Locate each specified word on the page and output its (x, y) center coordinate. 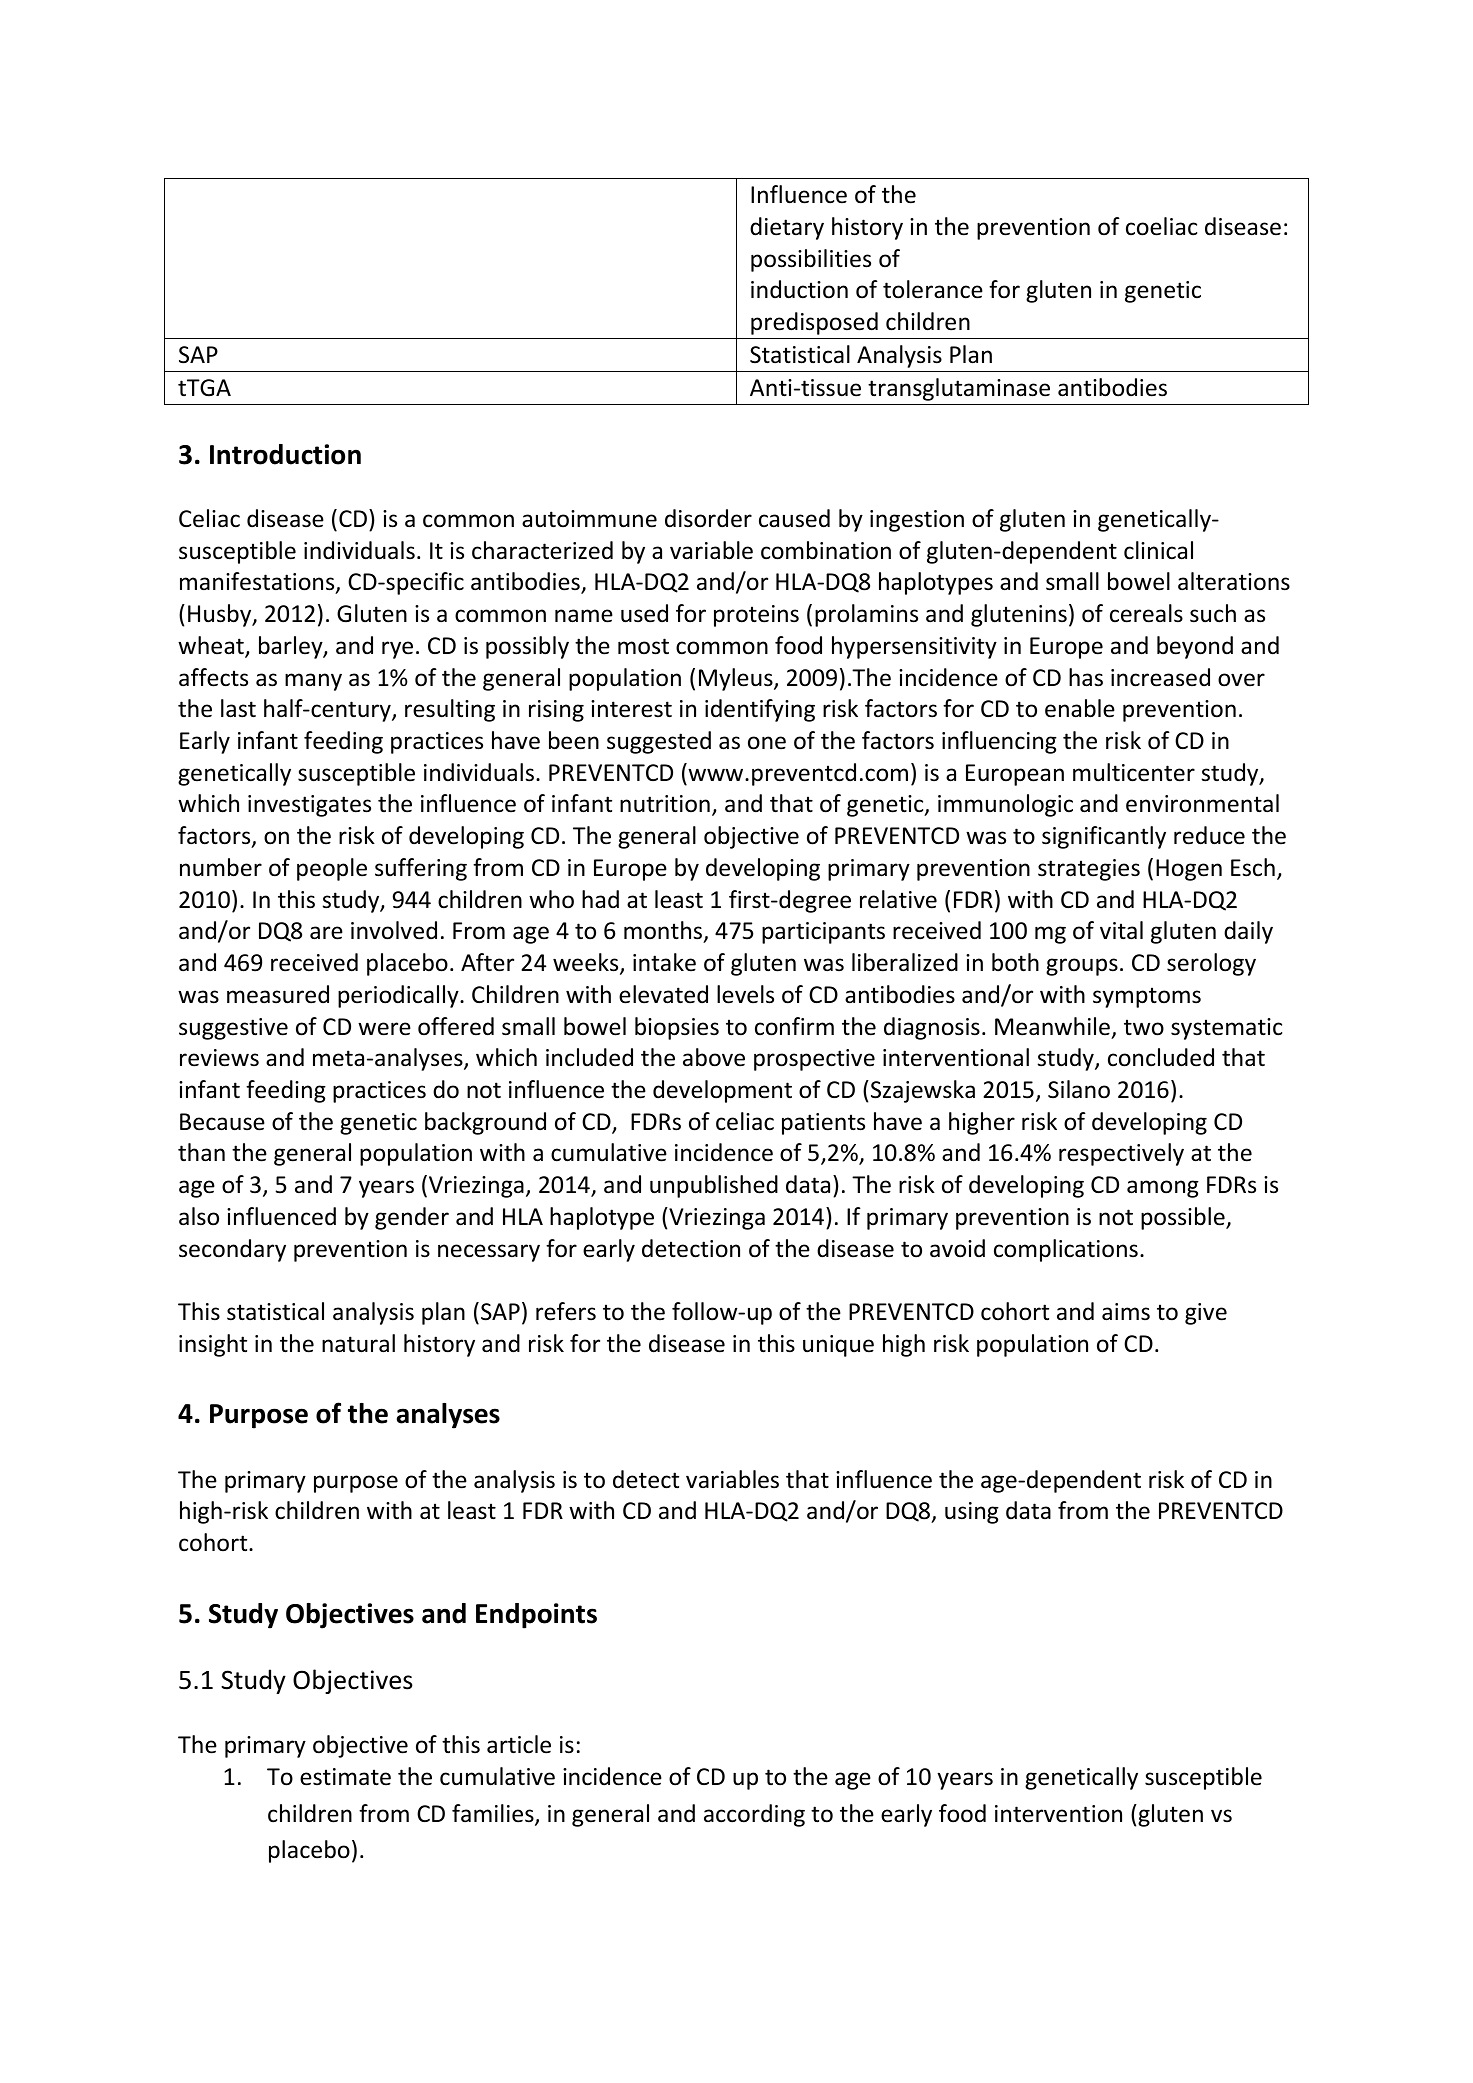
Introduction (285, 454)
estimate (345, 1777)
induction (799, 289)
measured (278, 994)
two (1144, 1027)
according (754, 1815)
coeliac (1161, 226)
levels (745, 994)
